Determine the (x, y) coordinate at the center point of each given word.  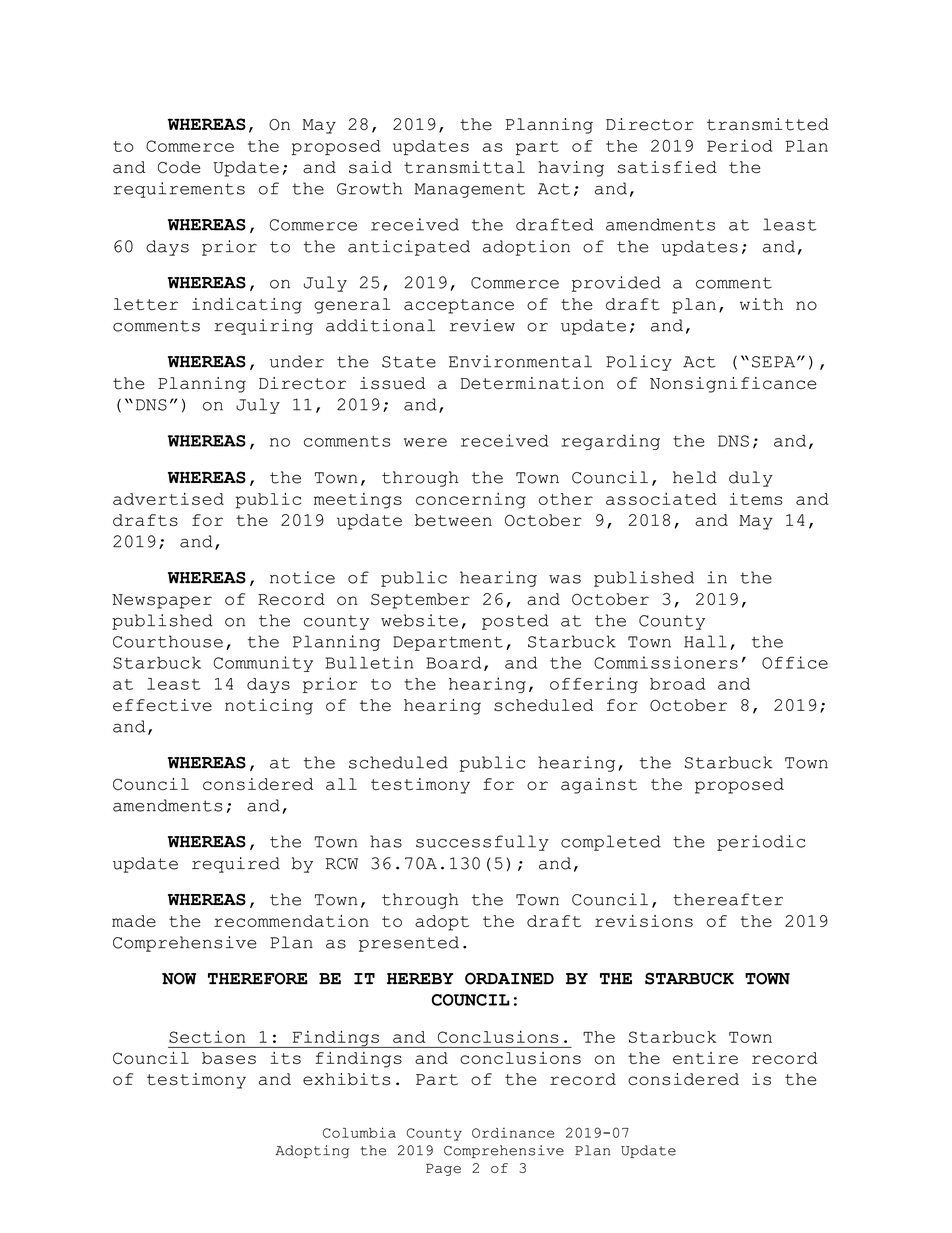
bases (229, 1058)
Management (470, 190)
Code (179, 167)
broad (677, 684)
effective (162, 705)
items (756, 499)
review (482, 325)
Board (453, 662)
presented (409, 944)
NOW (179, 978)
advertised (168, 499)
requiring (263, 327)
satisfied (667, 167)
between (453, 520)
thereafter (728, 899)
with (761, 304)
